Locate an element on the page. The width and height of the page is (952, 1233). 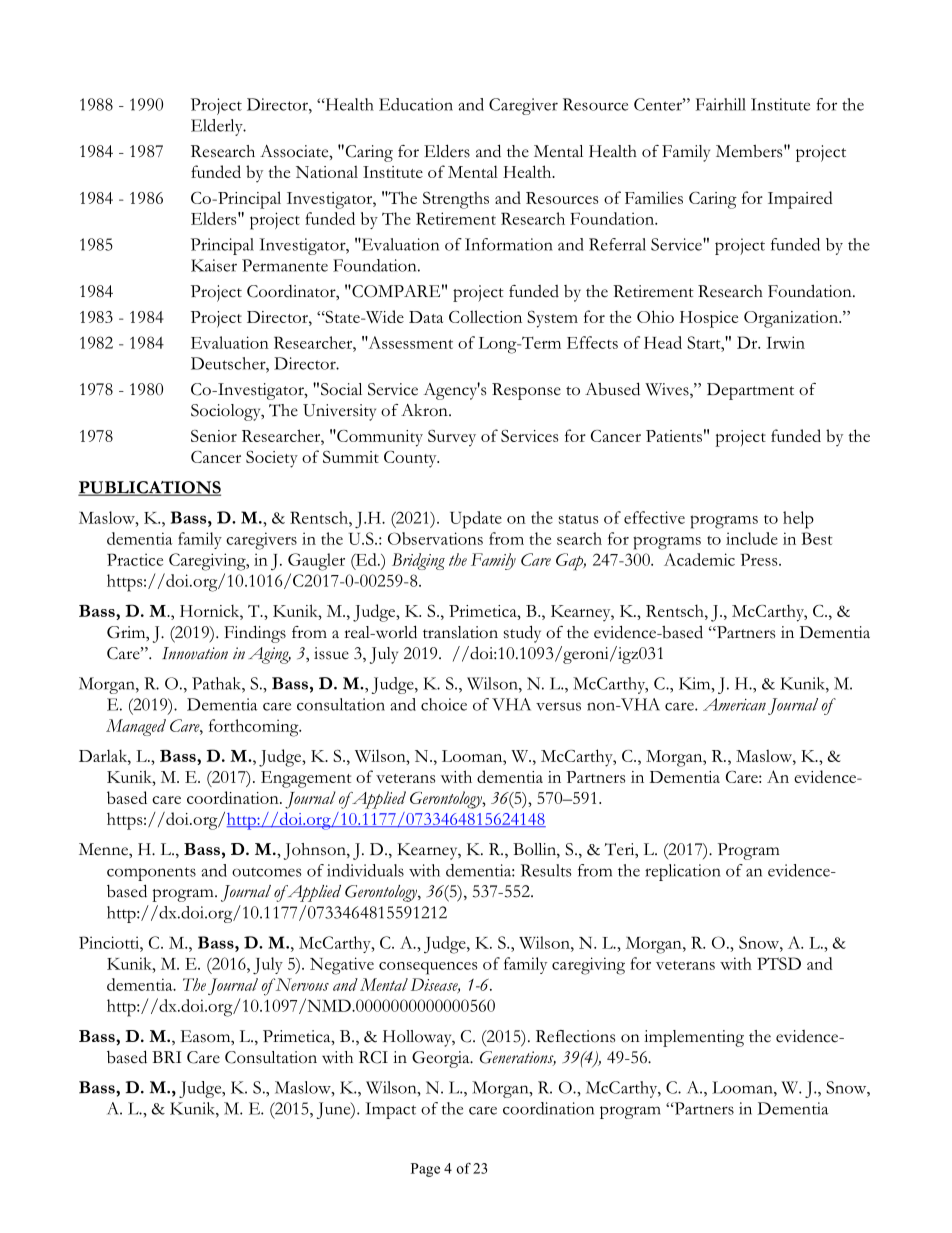
Engagement is located at coordinates (306, 779).
